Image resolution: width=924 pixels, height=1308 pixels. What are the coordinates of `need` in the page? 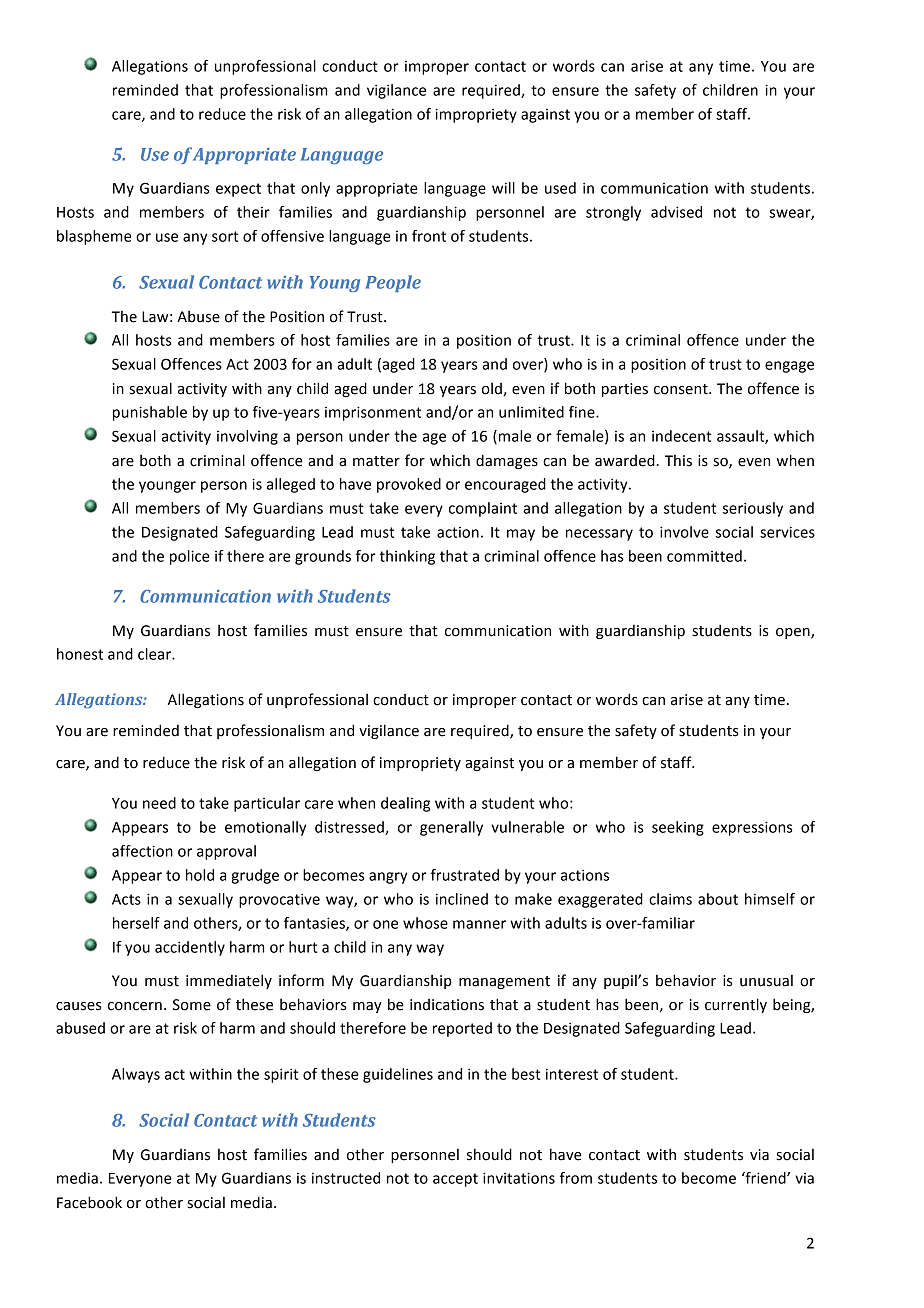 It's located at (159, 803).
